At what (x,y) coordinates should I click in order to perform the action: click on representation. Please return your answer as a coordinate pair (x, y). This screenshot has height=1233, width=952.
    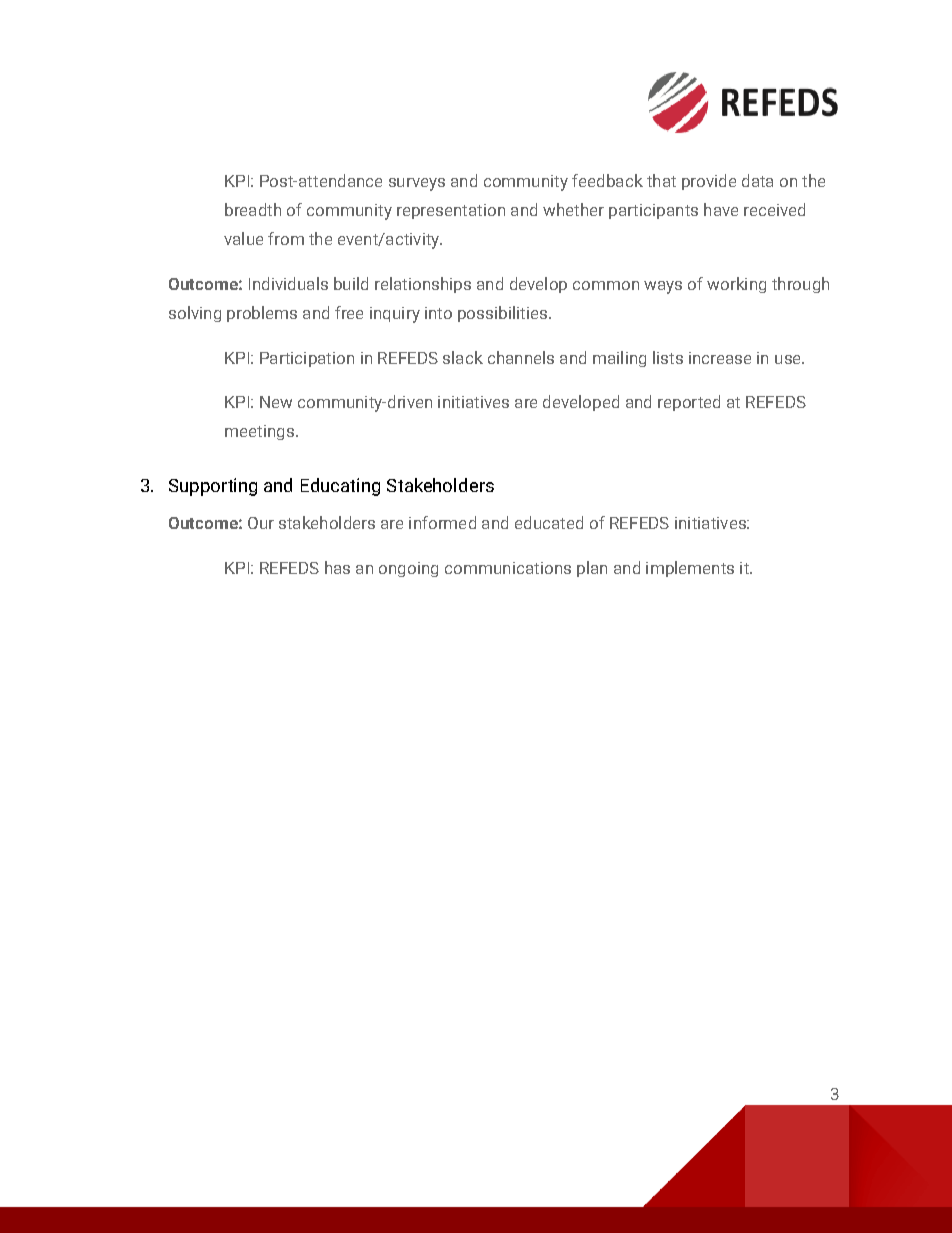
    Looking at the image, I should click on (451, 211).
